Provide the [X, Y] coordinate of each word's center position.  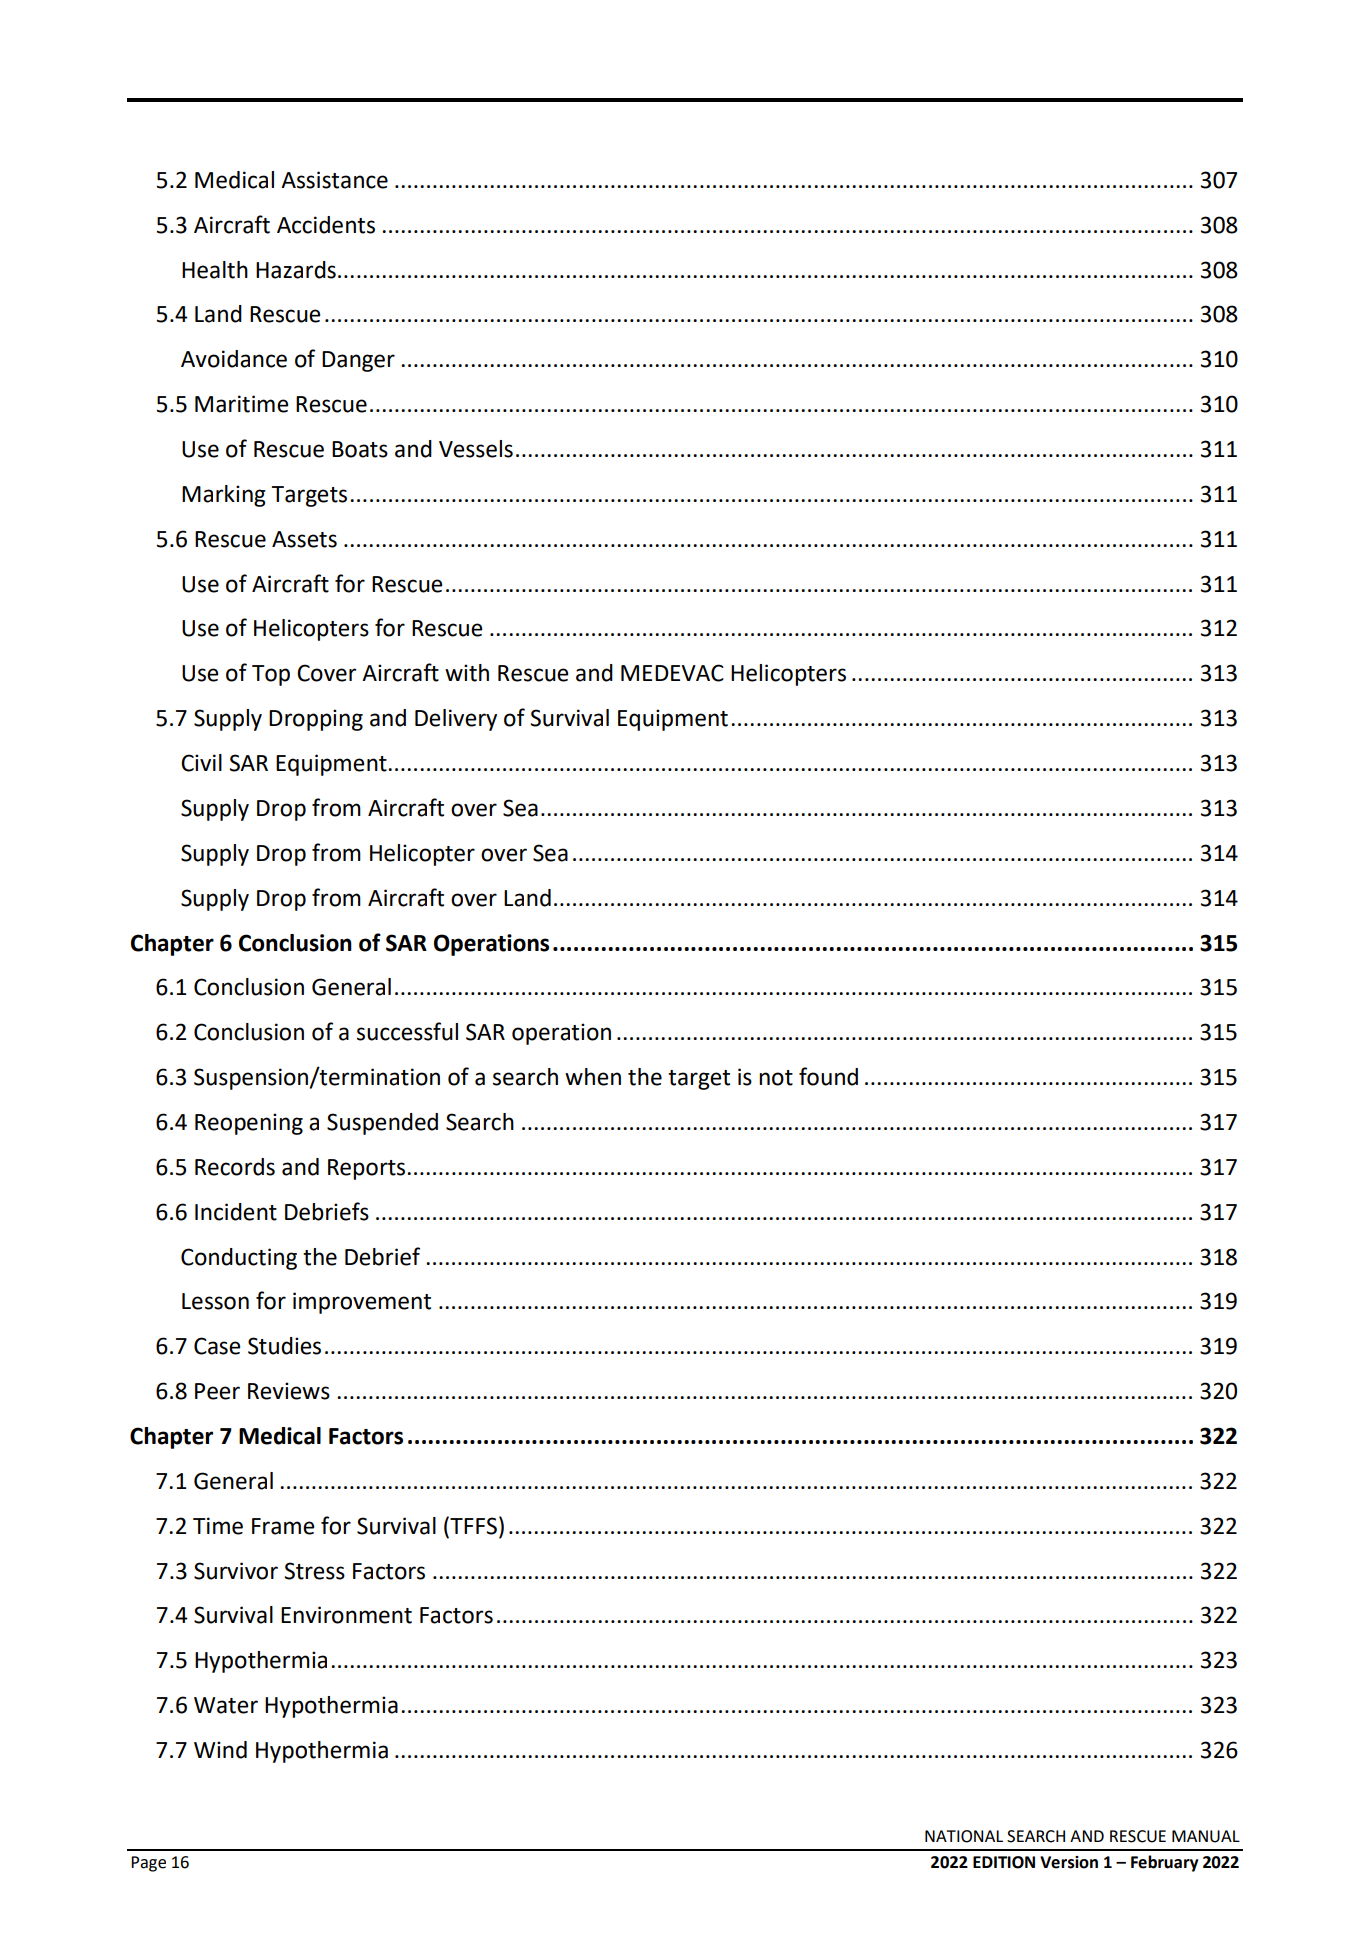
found [828, 1076]
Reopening [249, 1124]
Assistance [334, 180]
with [467, 673]
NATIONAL [964, 1836]
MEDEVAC [672, 673]
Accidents [326, 225]
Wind [220, 1750]
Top [271, 675]
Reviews [289, 1391]
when [593, 1077]
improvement [362, 1303]
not [776, 1078]
